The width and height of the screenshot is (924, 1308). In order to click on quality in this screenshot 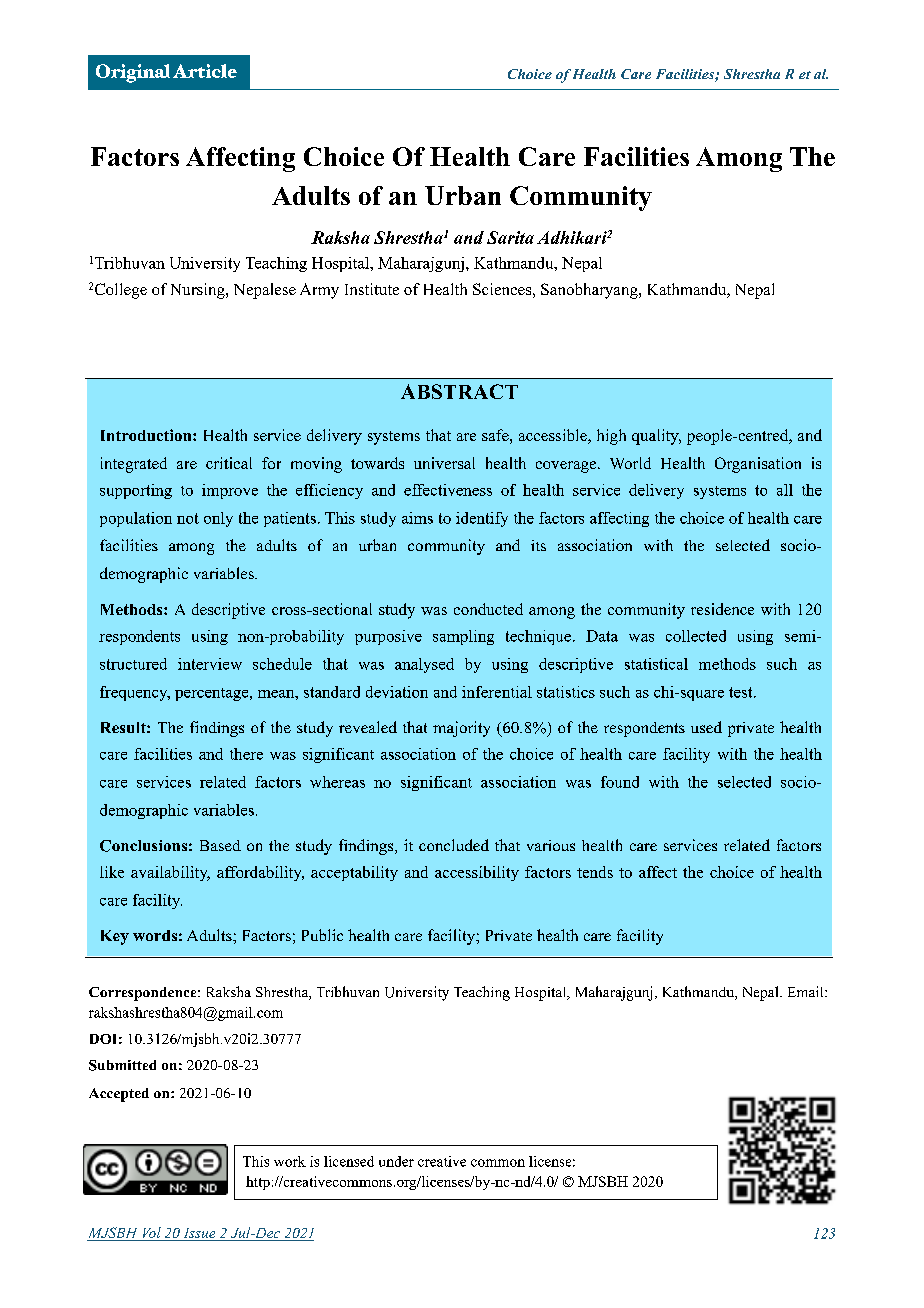, I will do `click(656, 437)`.
